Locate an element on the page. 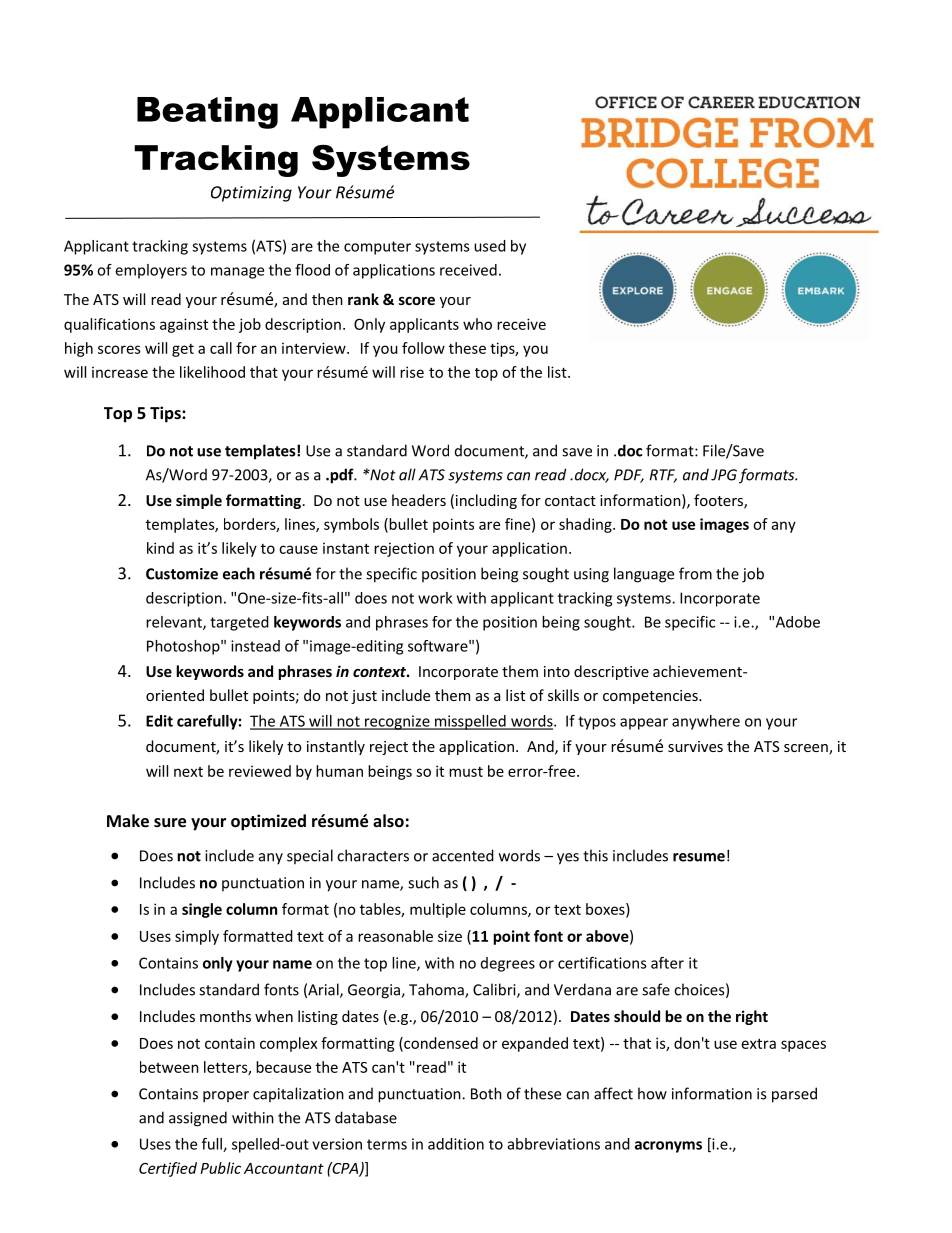 The height and width of the page is (1233, 952). assigned is located at coordinates (198, 1119).
